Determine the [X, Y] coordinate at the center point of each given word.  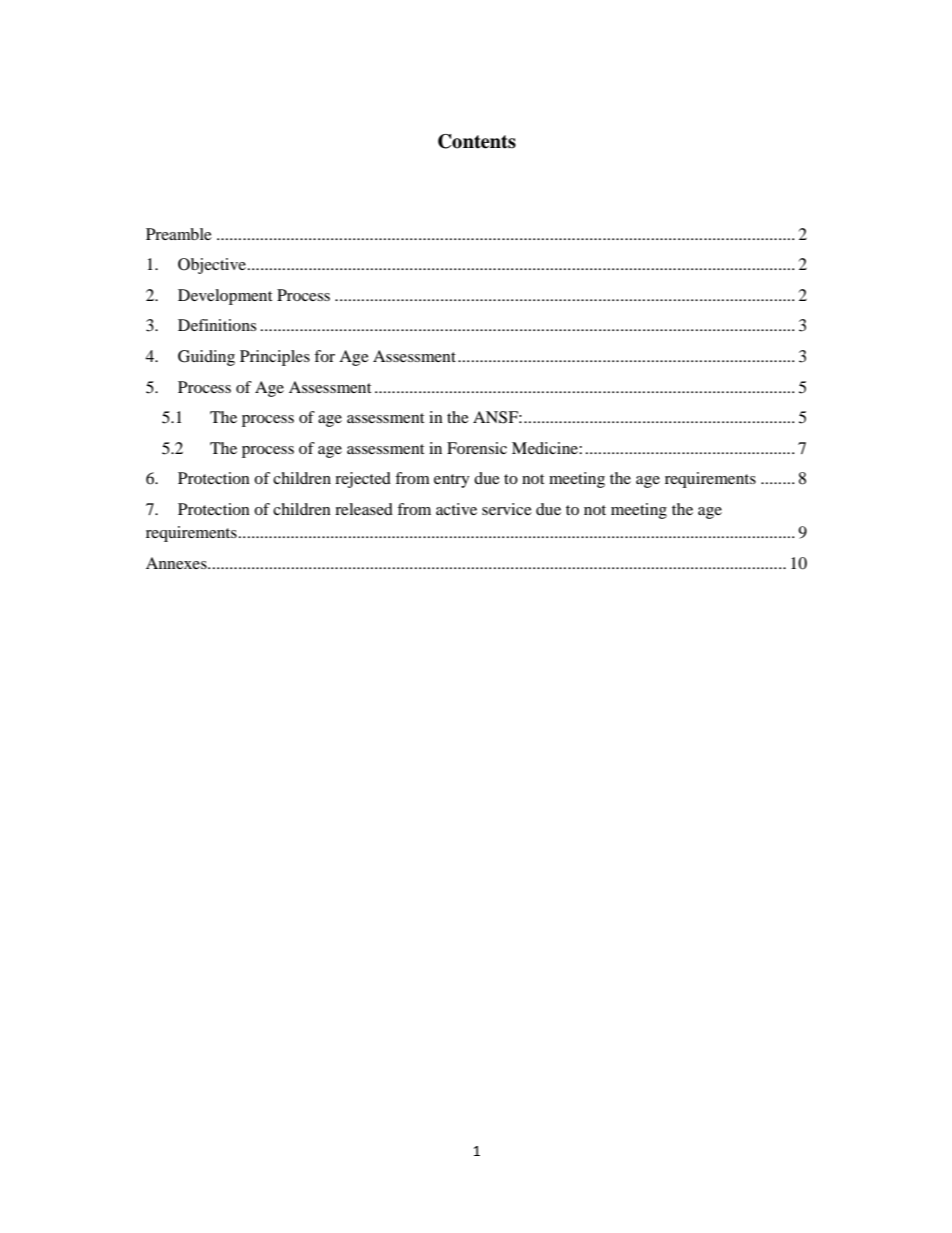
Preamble [179, 234]
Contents [477, 141]
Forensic [477, 448]
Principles [275, 358]
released [364, 509]
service [507, 509]
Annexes [177, 563]
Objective [212, 266]
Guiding [206, 358]
